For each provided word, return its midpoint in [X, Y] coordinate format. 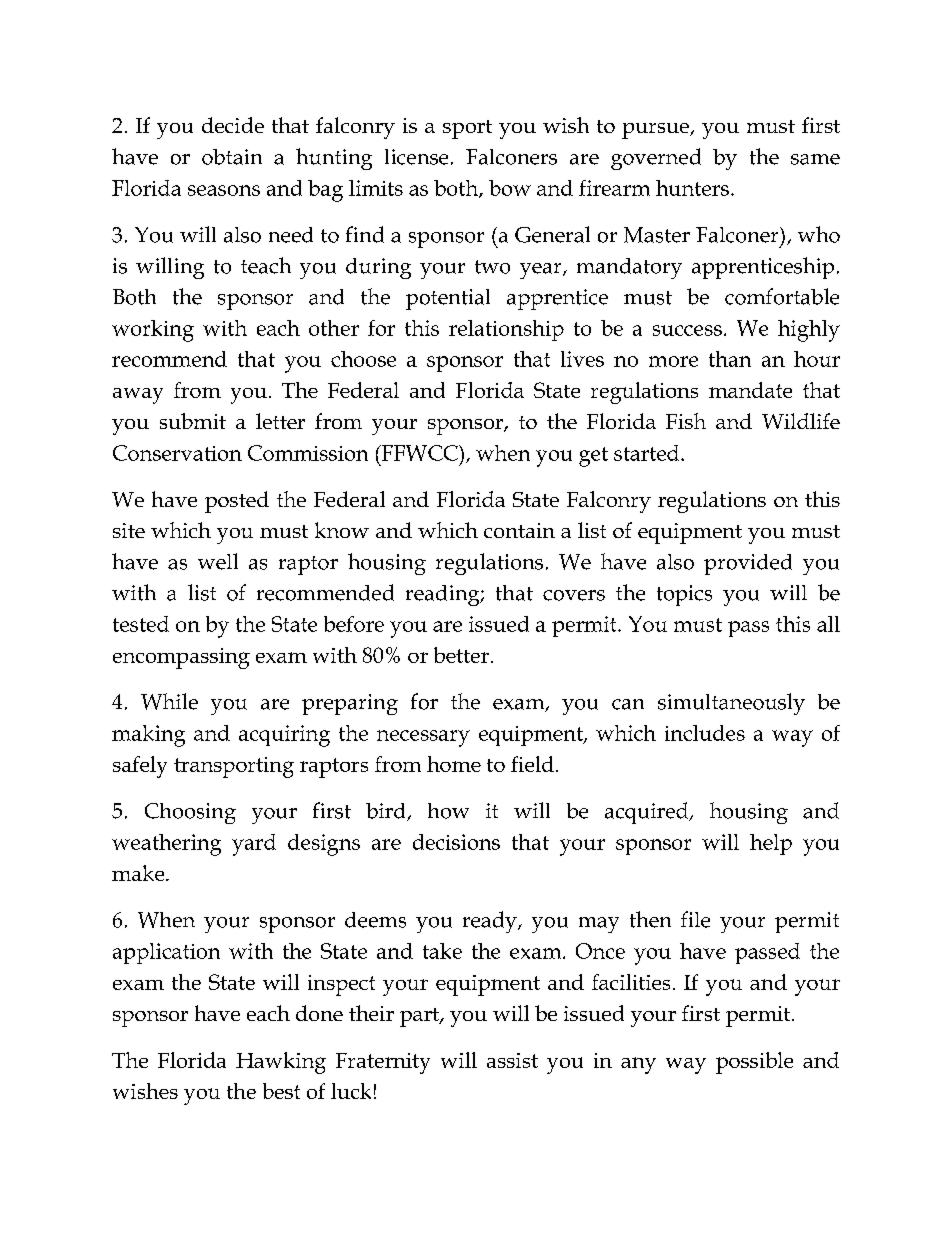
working [153, 331]
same [815, 159]
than [730, 359]
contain [519, 530]
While [169, 701]
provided [748, 564]
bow [510, 188]
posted [237, 502]
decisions [456, 842]
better [461, 655]
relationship [506, 330]
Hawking [281, 1063]
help [771, 844]
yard [254, 845]
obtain [232, 157]
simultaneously [731, 704]
